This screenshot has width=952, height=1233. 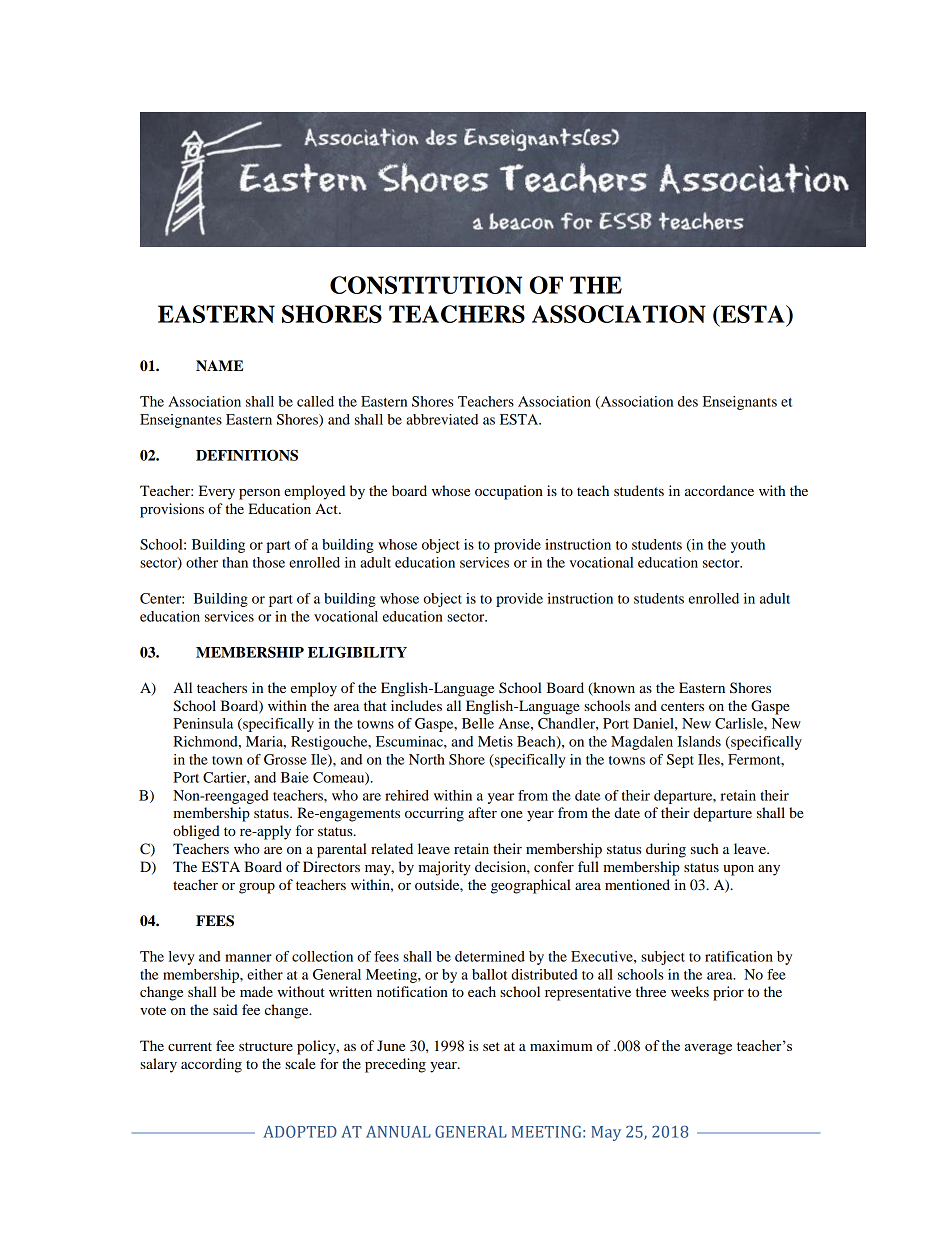 I want to click on ANNUAL, so click(x=398, y=1131).
